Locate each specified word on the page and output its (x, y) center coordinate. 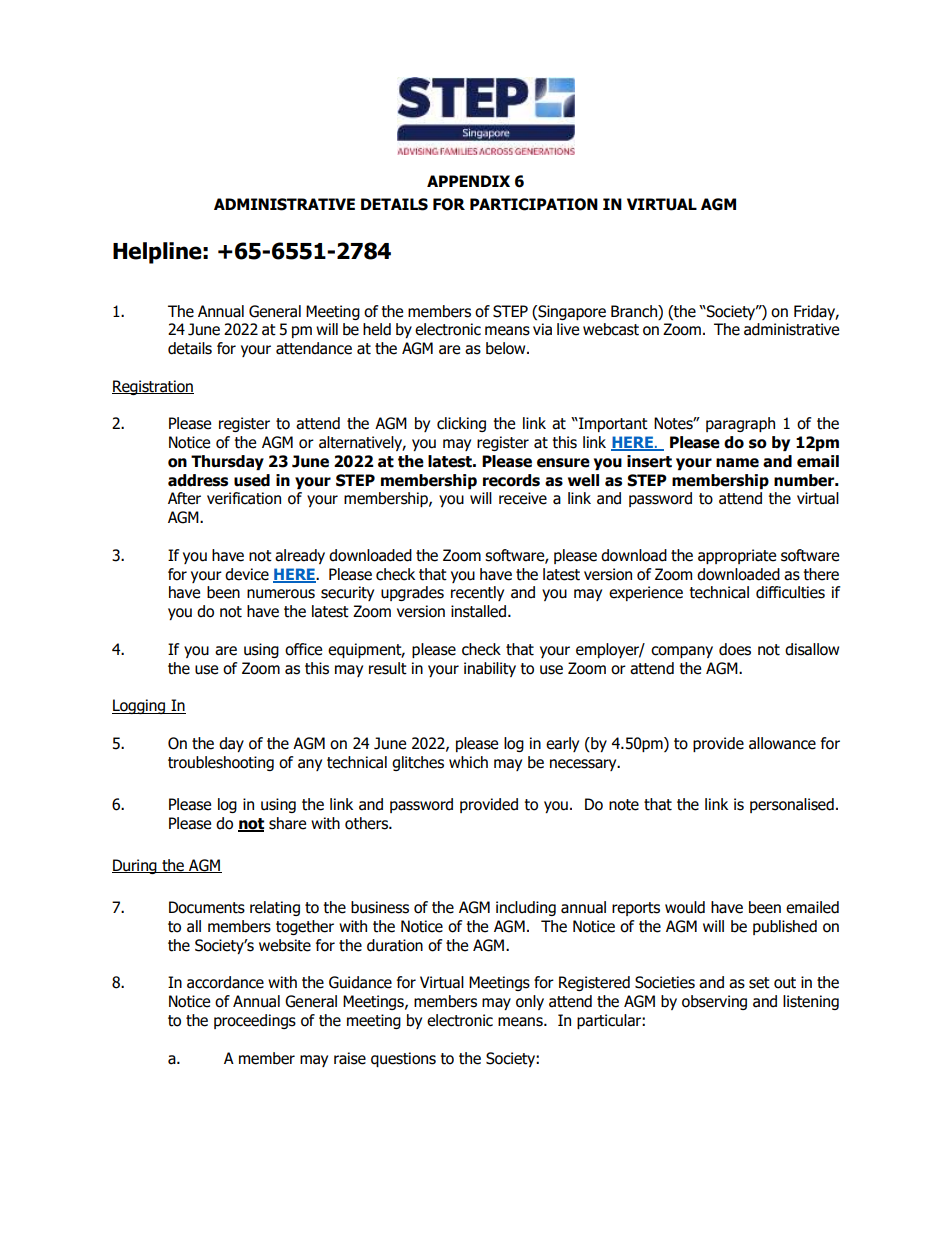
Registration (153, 387)
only (530, 1002)
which (468, 762)
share (287, 823)
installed (480, 611)
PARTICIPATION (534, 204)
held (377, 329)
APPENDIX (468, 181)
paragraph (740, 424)
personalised (792, 805)
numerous (281, 594)
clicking (461, 424)
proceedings (255, 1021)
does (735, 649)
